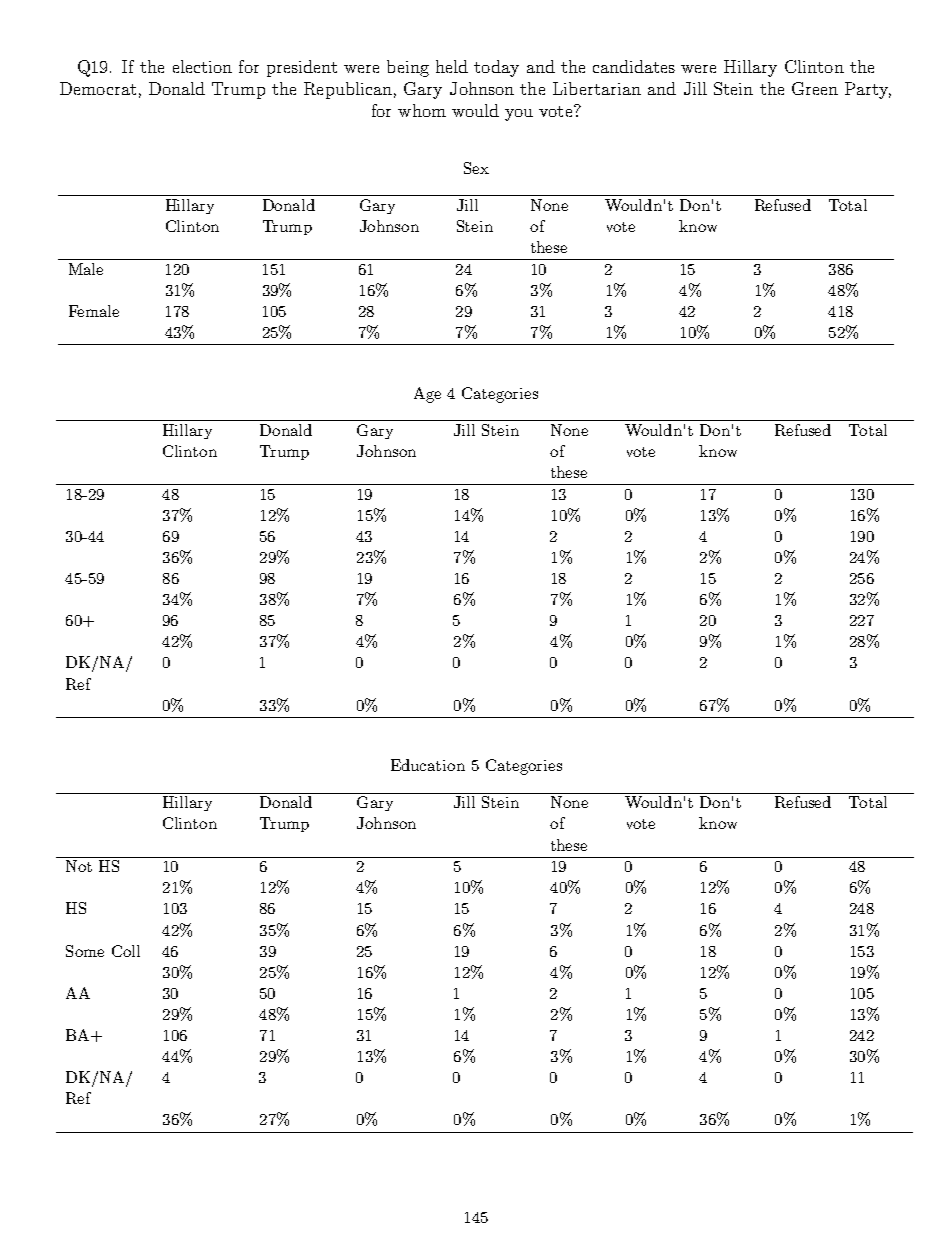  What do you see at coordinates (428, 765) in the image?
I see `Education` at bounding box center [428, 765].
